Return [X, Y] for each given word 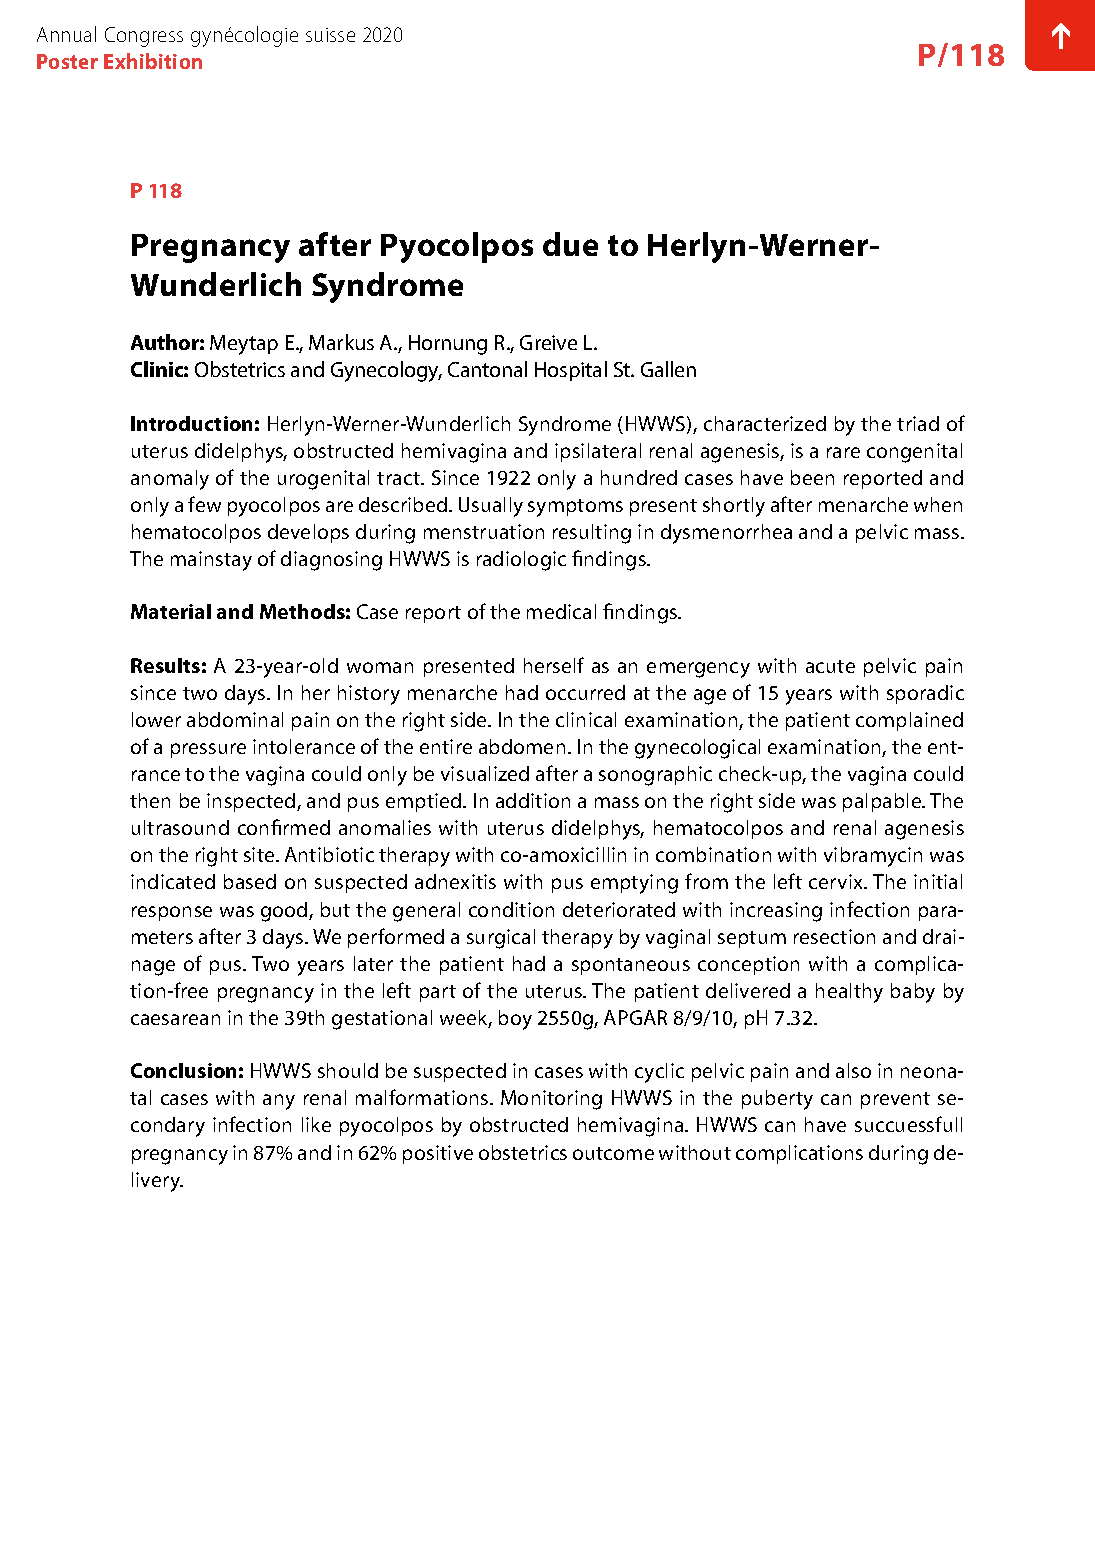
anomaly [170, 480]
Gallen [668, 369]
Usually [491, 507]
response [172, 913]
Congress [144, 37]
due [570, 244]
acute [830, 666]
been [812, 477]
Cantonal [487, 369]
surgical [501, 939]
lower [156, 719]
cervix [837, 881]
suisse [330, 35]
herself [554, 665]
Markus [341, 342]
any [279, 1102]
